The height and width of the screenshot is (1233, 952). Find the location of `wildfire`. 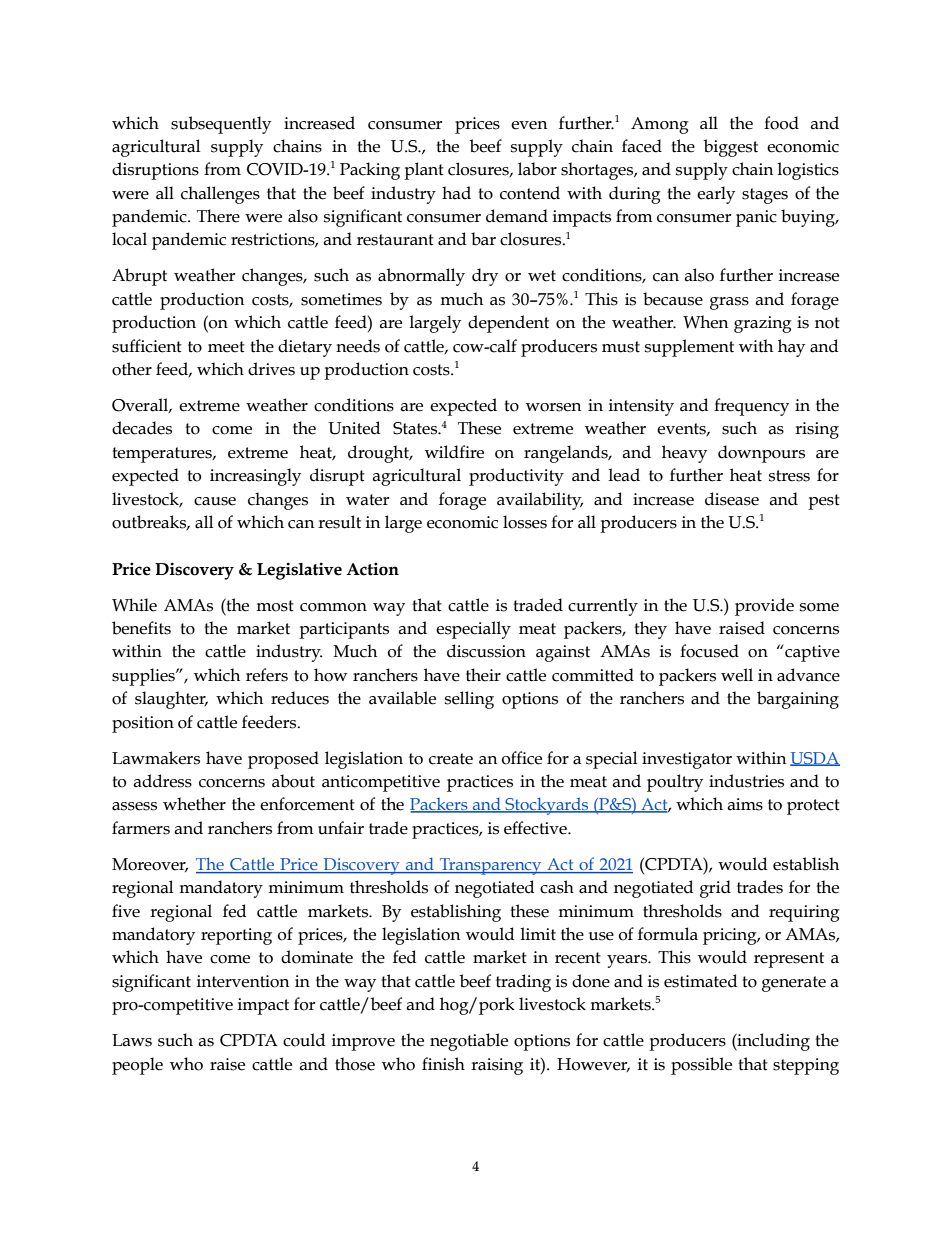

wildfire is located at coordinates (454, 452).
